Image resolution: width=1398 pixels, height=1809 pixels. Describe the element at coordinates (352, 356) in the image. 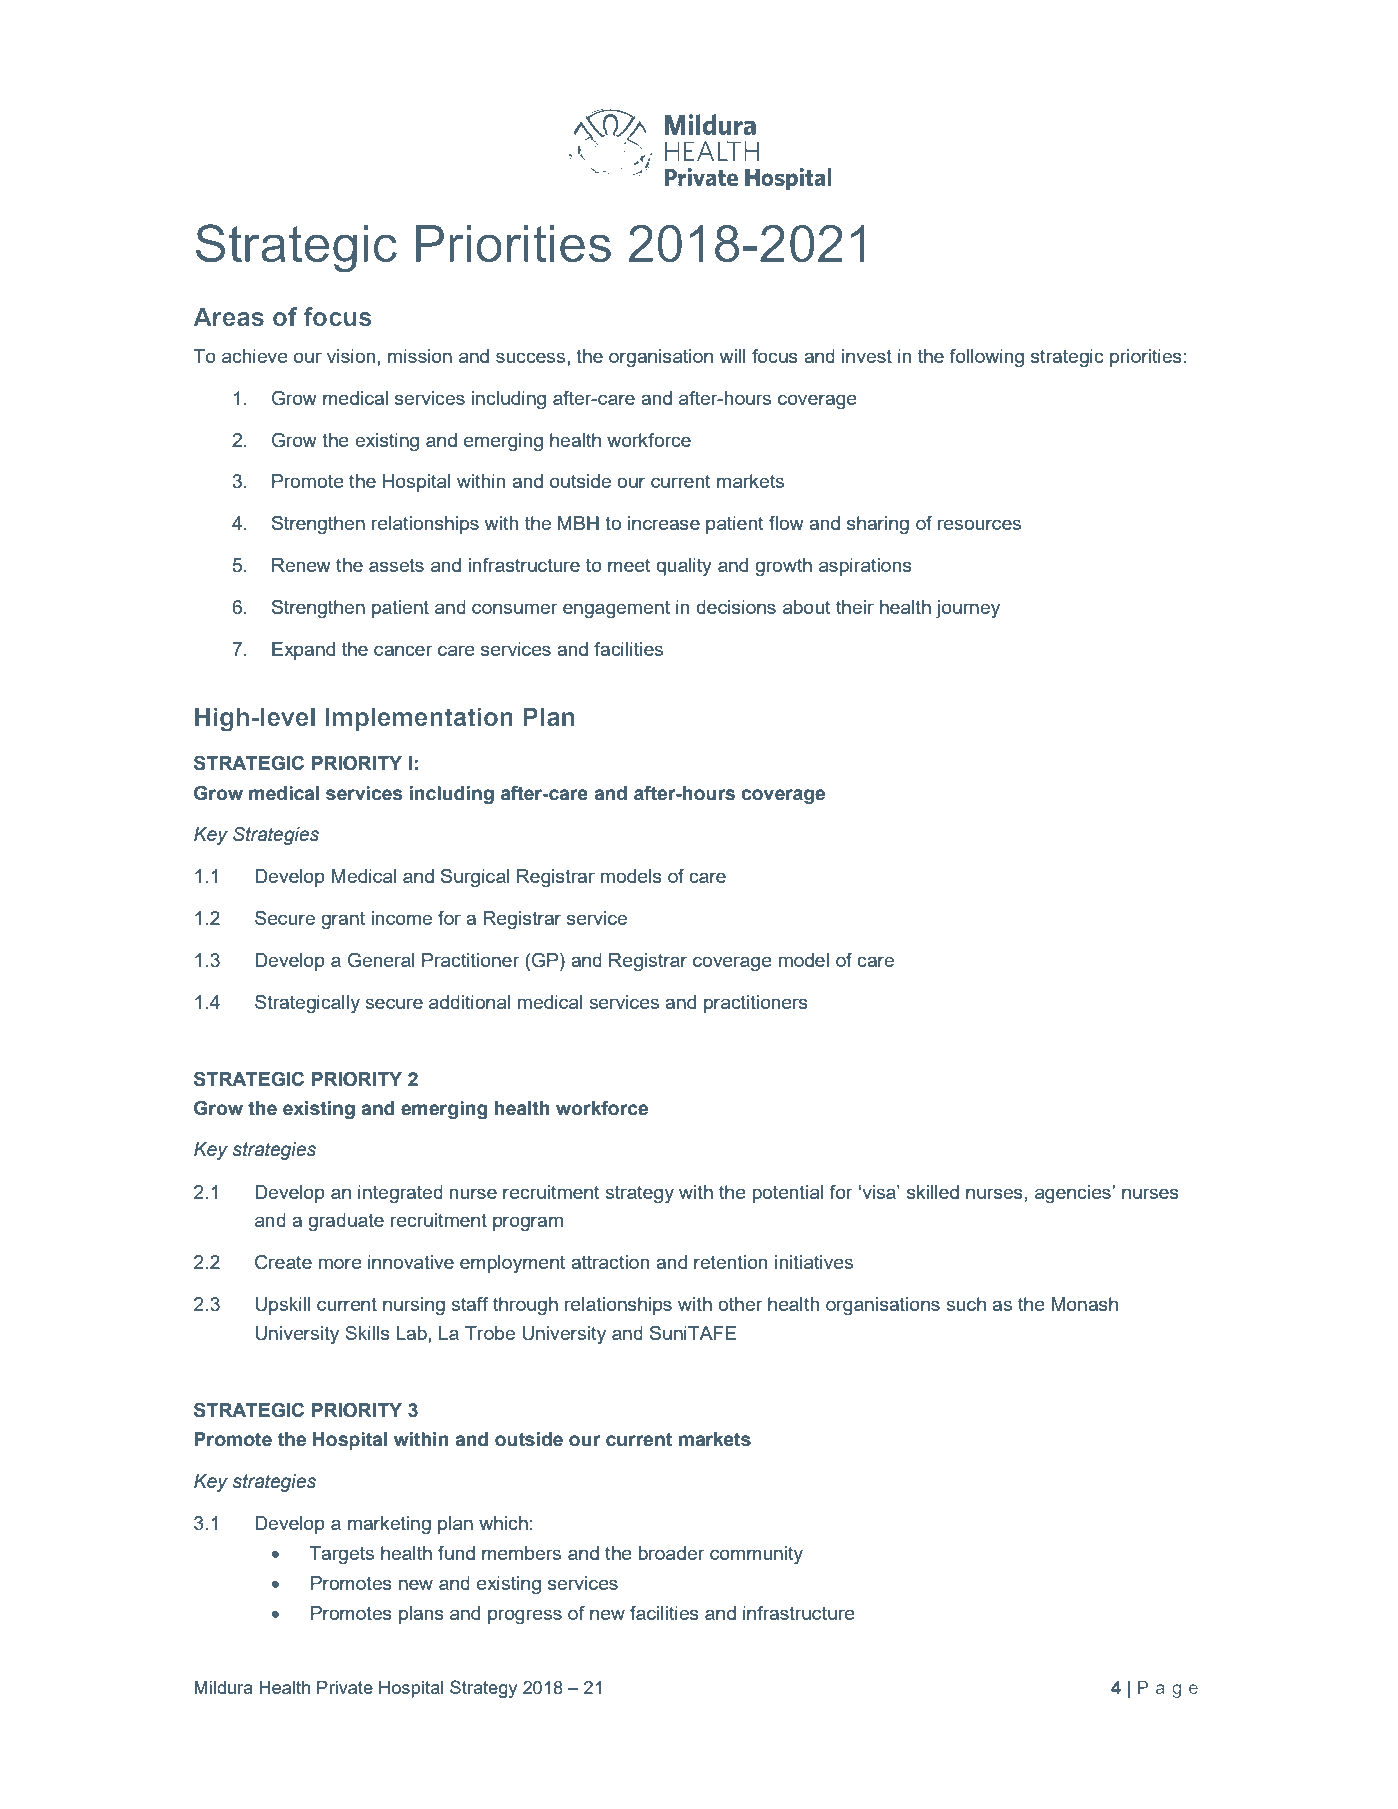

I see `vision` at that location.
